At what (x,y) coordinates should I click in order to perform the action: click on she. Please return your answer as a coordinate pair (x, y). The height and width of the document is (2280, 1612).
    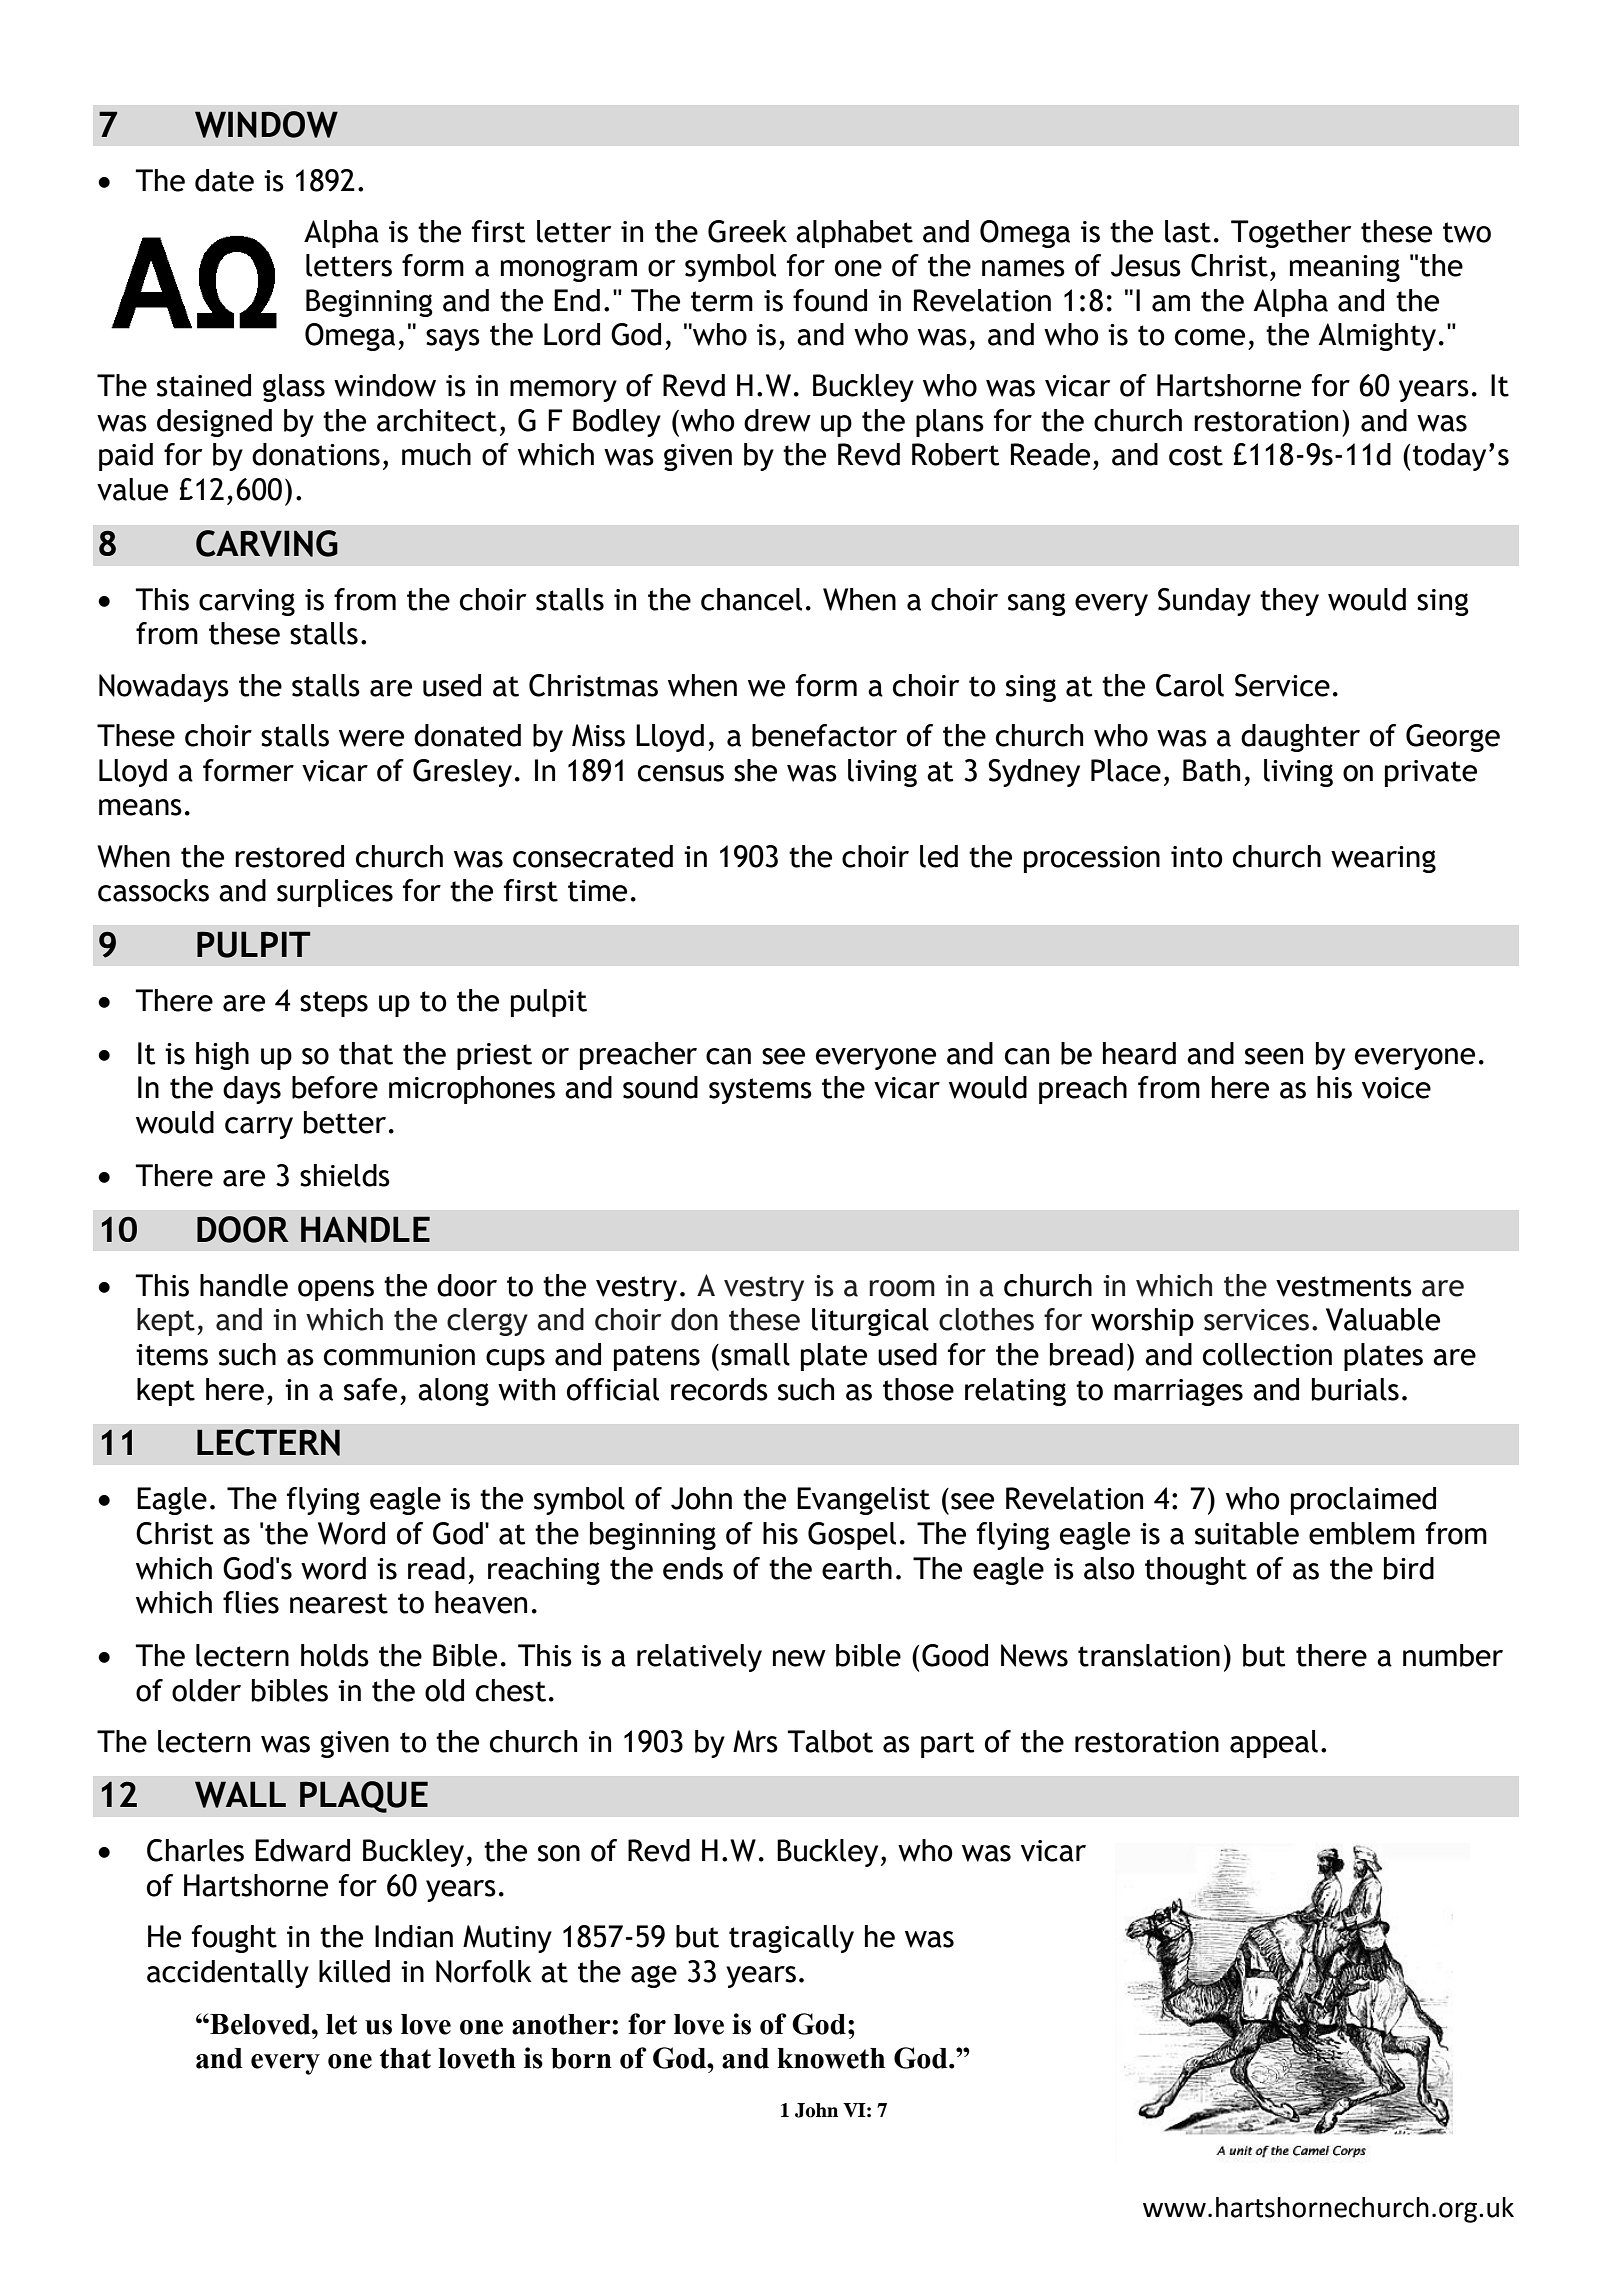
    Looking at the image, I should click on (755, 770).
